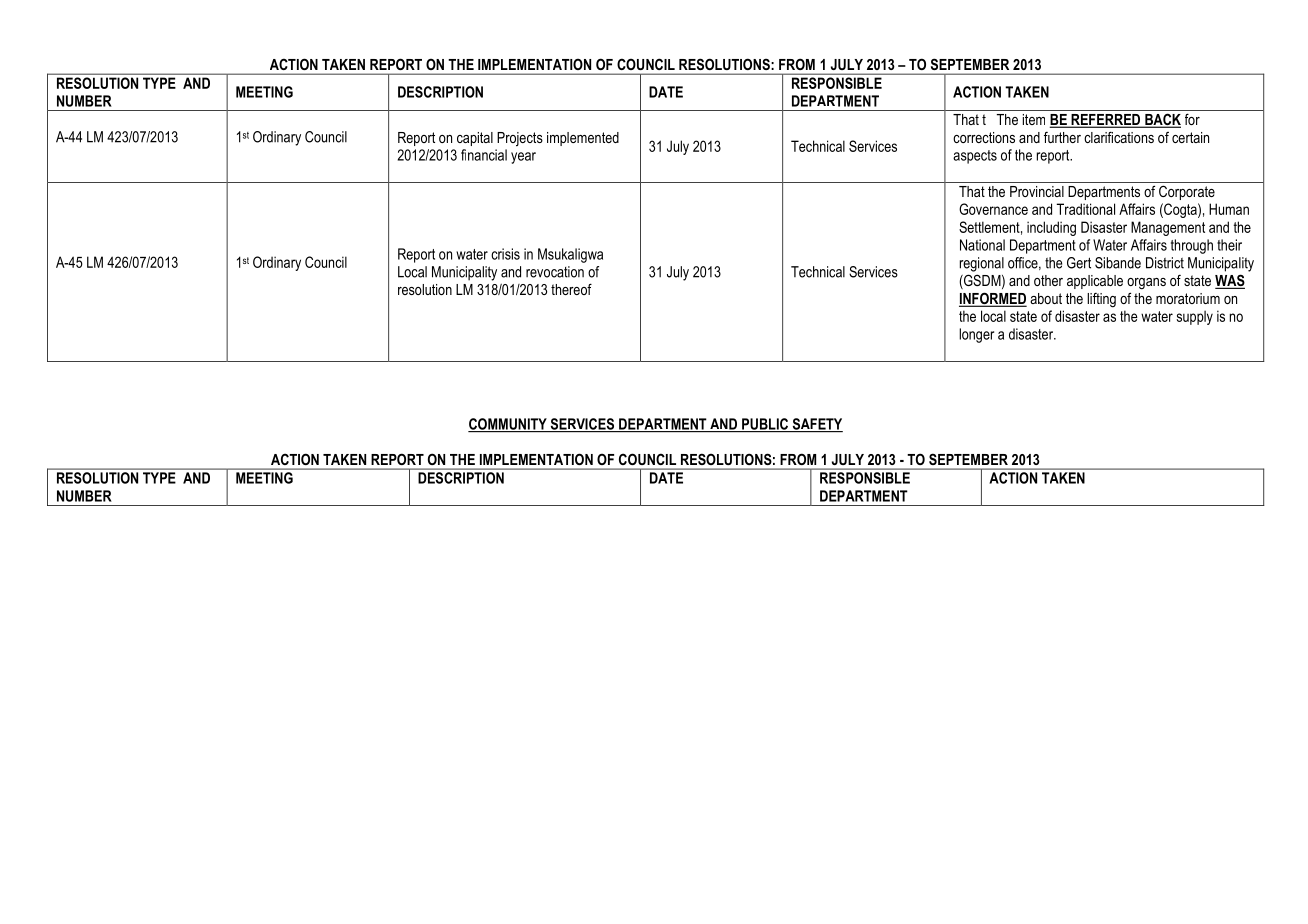 Image resolution: width=1308 pixels, height=924 pixels. What do you see at coordinates (1168, 228) in the page?
I see `Management` at bounding box center [1168, 228].
